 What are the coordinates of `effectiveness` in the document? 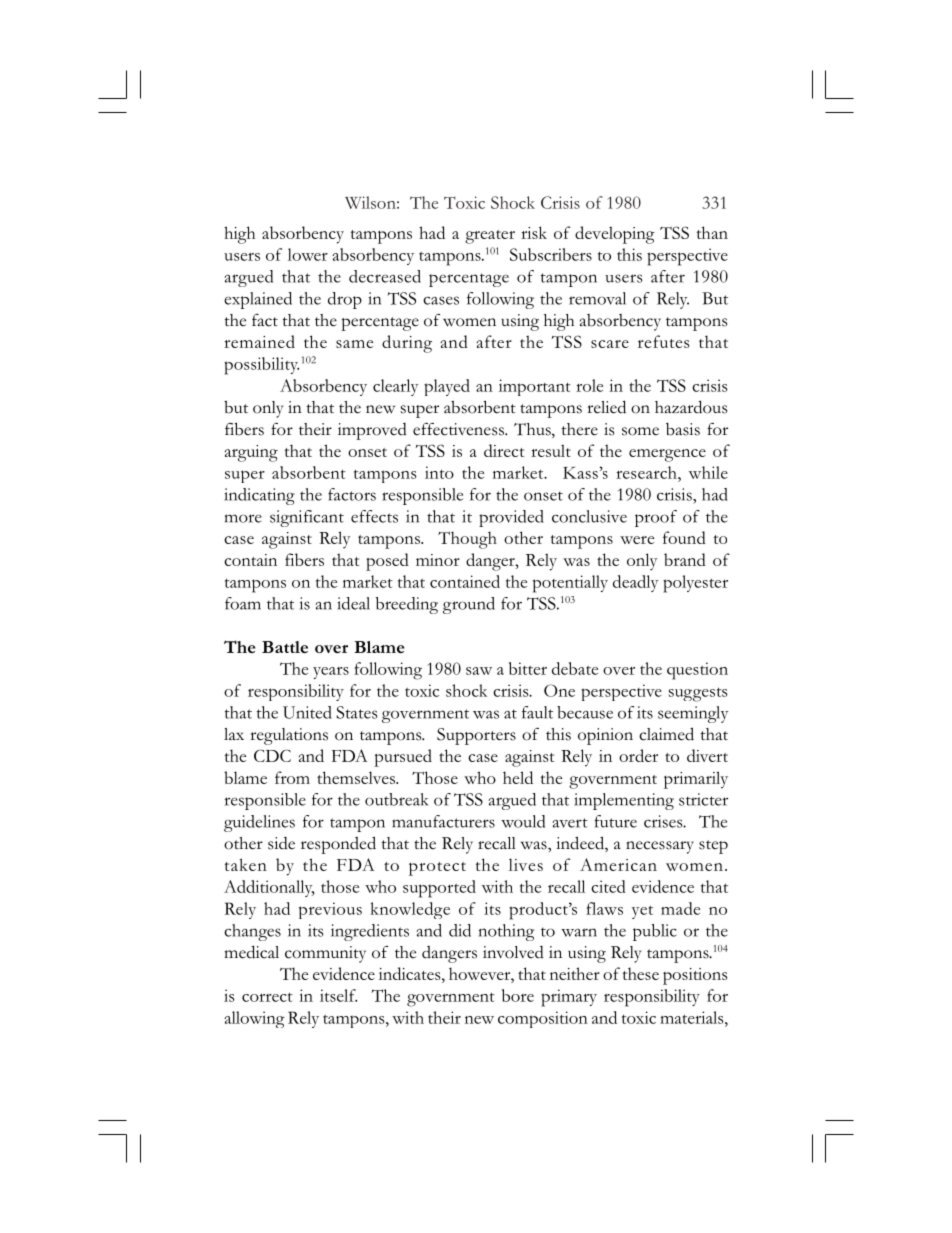 It's located at (459, 429).
